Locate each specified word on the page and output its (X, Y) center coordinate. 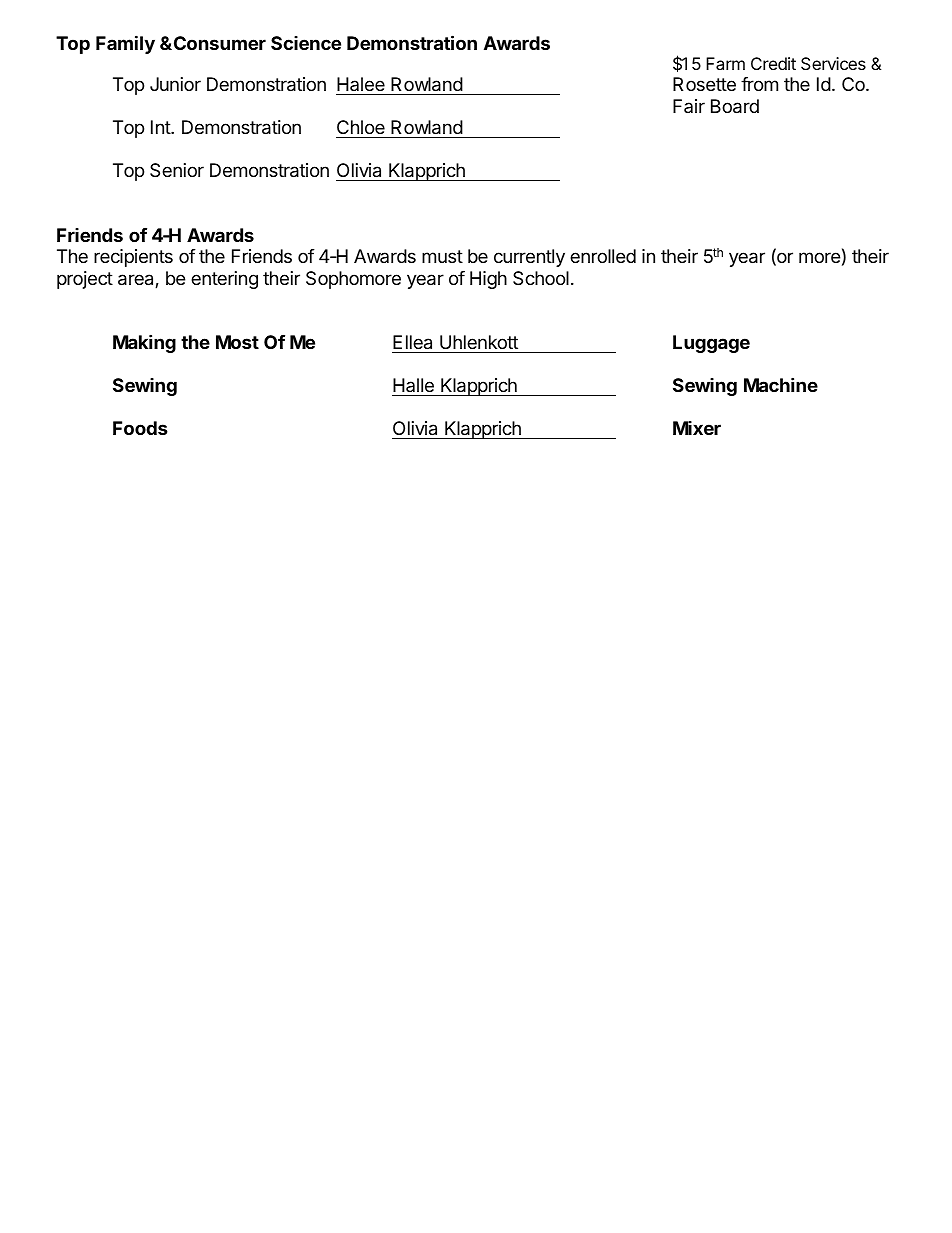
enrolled (603, 256)
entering (224, 280)
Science (306, 43)
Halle (413, 385)
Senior (177, 170)
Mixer (697, 428)
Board (735, 106)
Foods (140, 428)
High (488, 280)
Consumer (218, 43)
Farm (725, 63)
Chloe (361, 129)
